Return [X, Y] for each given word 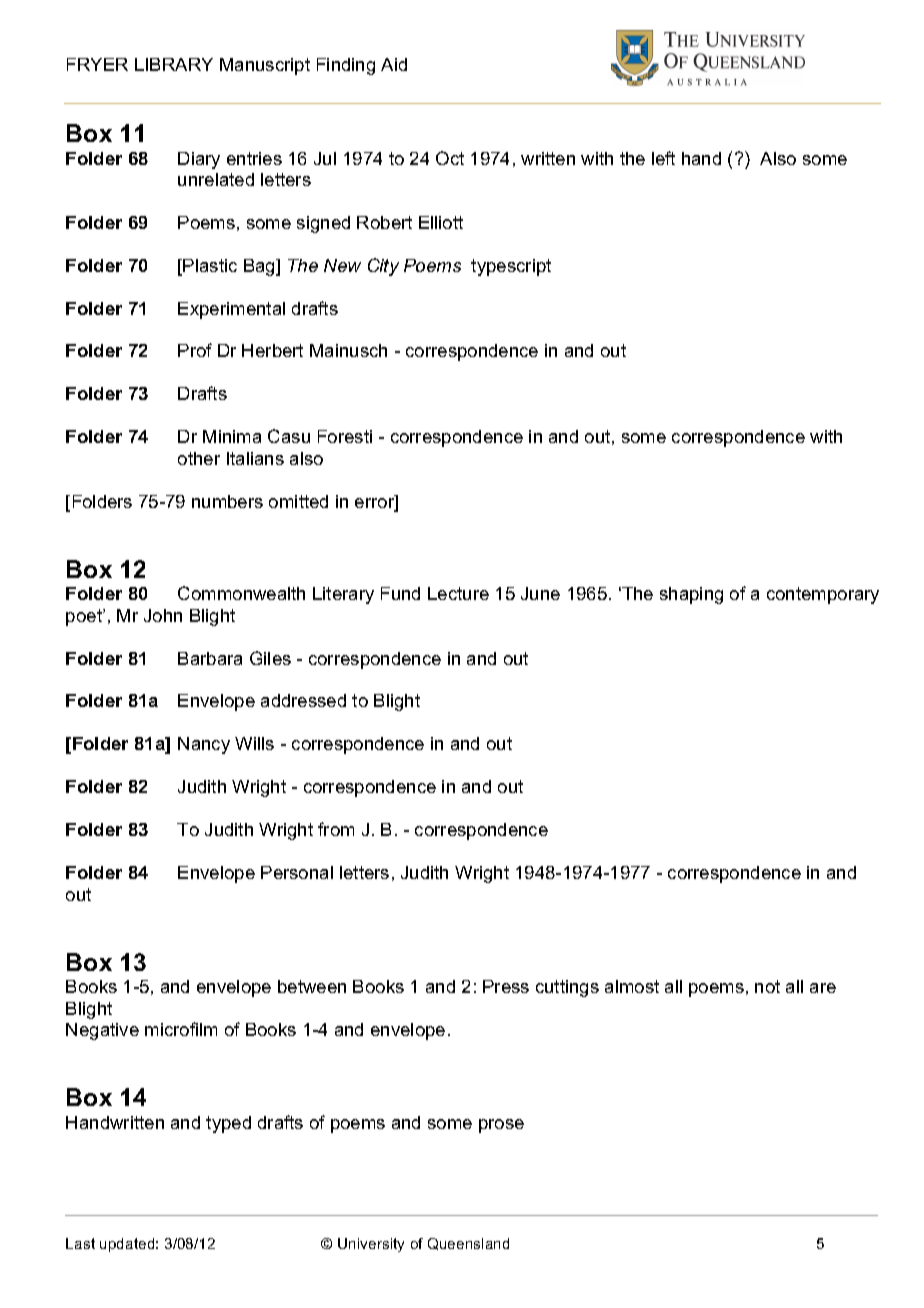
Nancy [204, 745]
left [663, 158]
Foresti [345, 436]
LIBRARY [174, 64]
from [336, 829]
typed [228, 1124]
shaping [691, 595]
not [767, 986]
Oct [450, 158]
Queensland [468, 1244]
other [199, 458]
